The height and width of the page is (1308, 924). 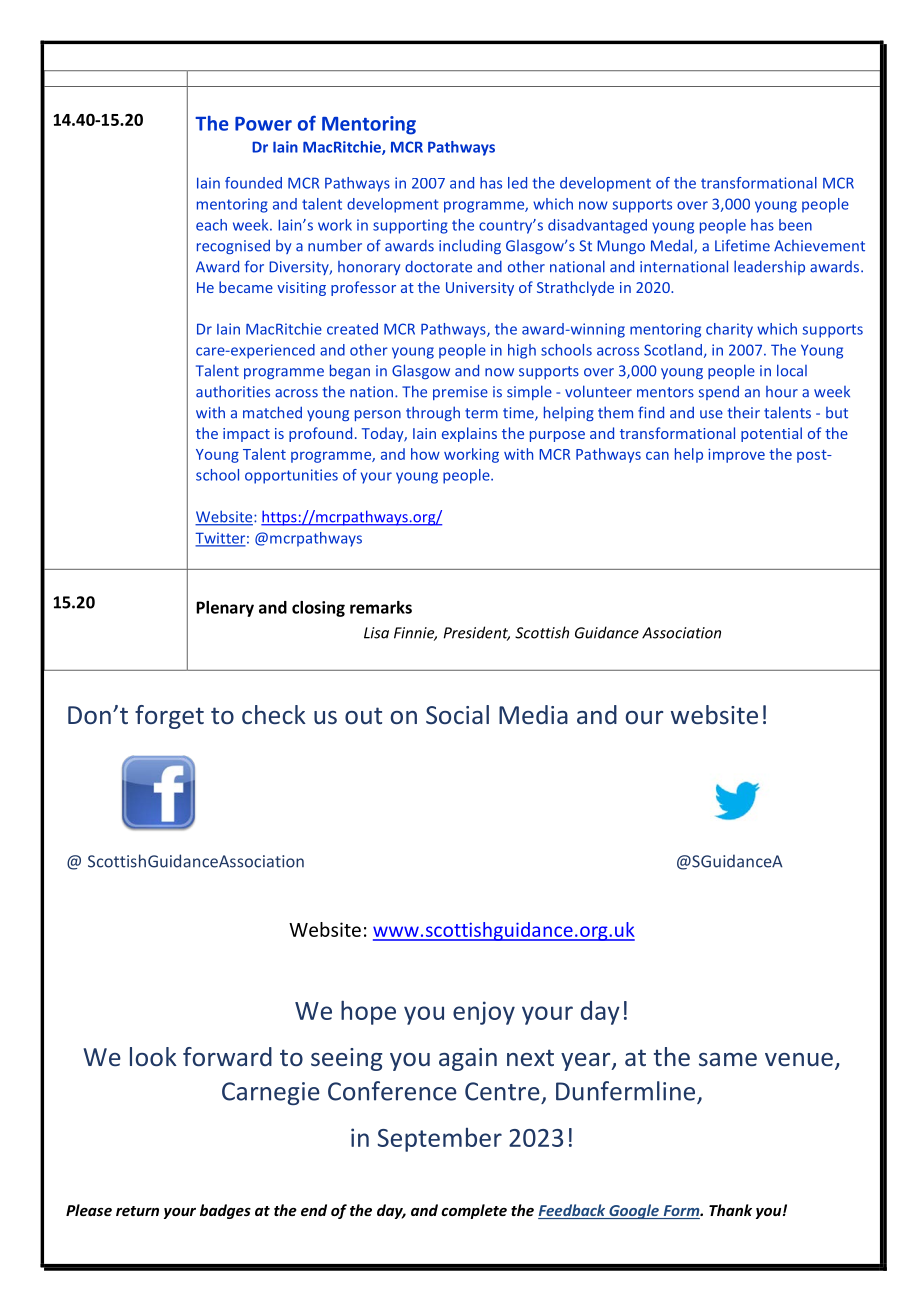 I want to click on authorities, so click(x=233, y=391).
